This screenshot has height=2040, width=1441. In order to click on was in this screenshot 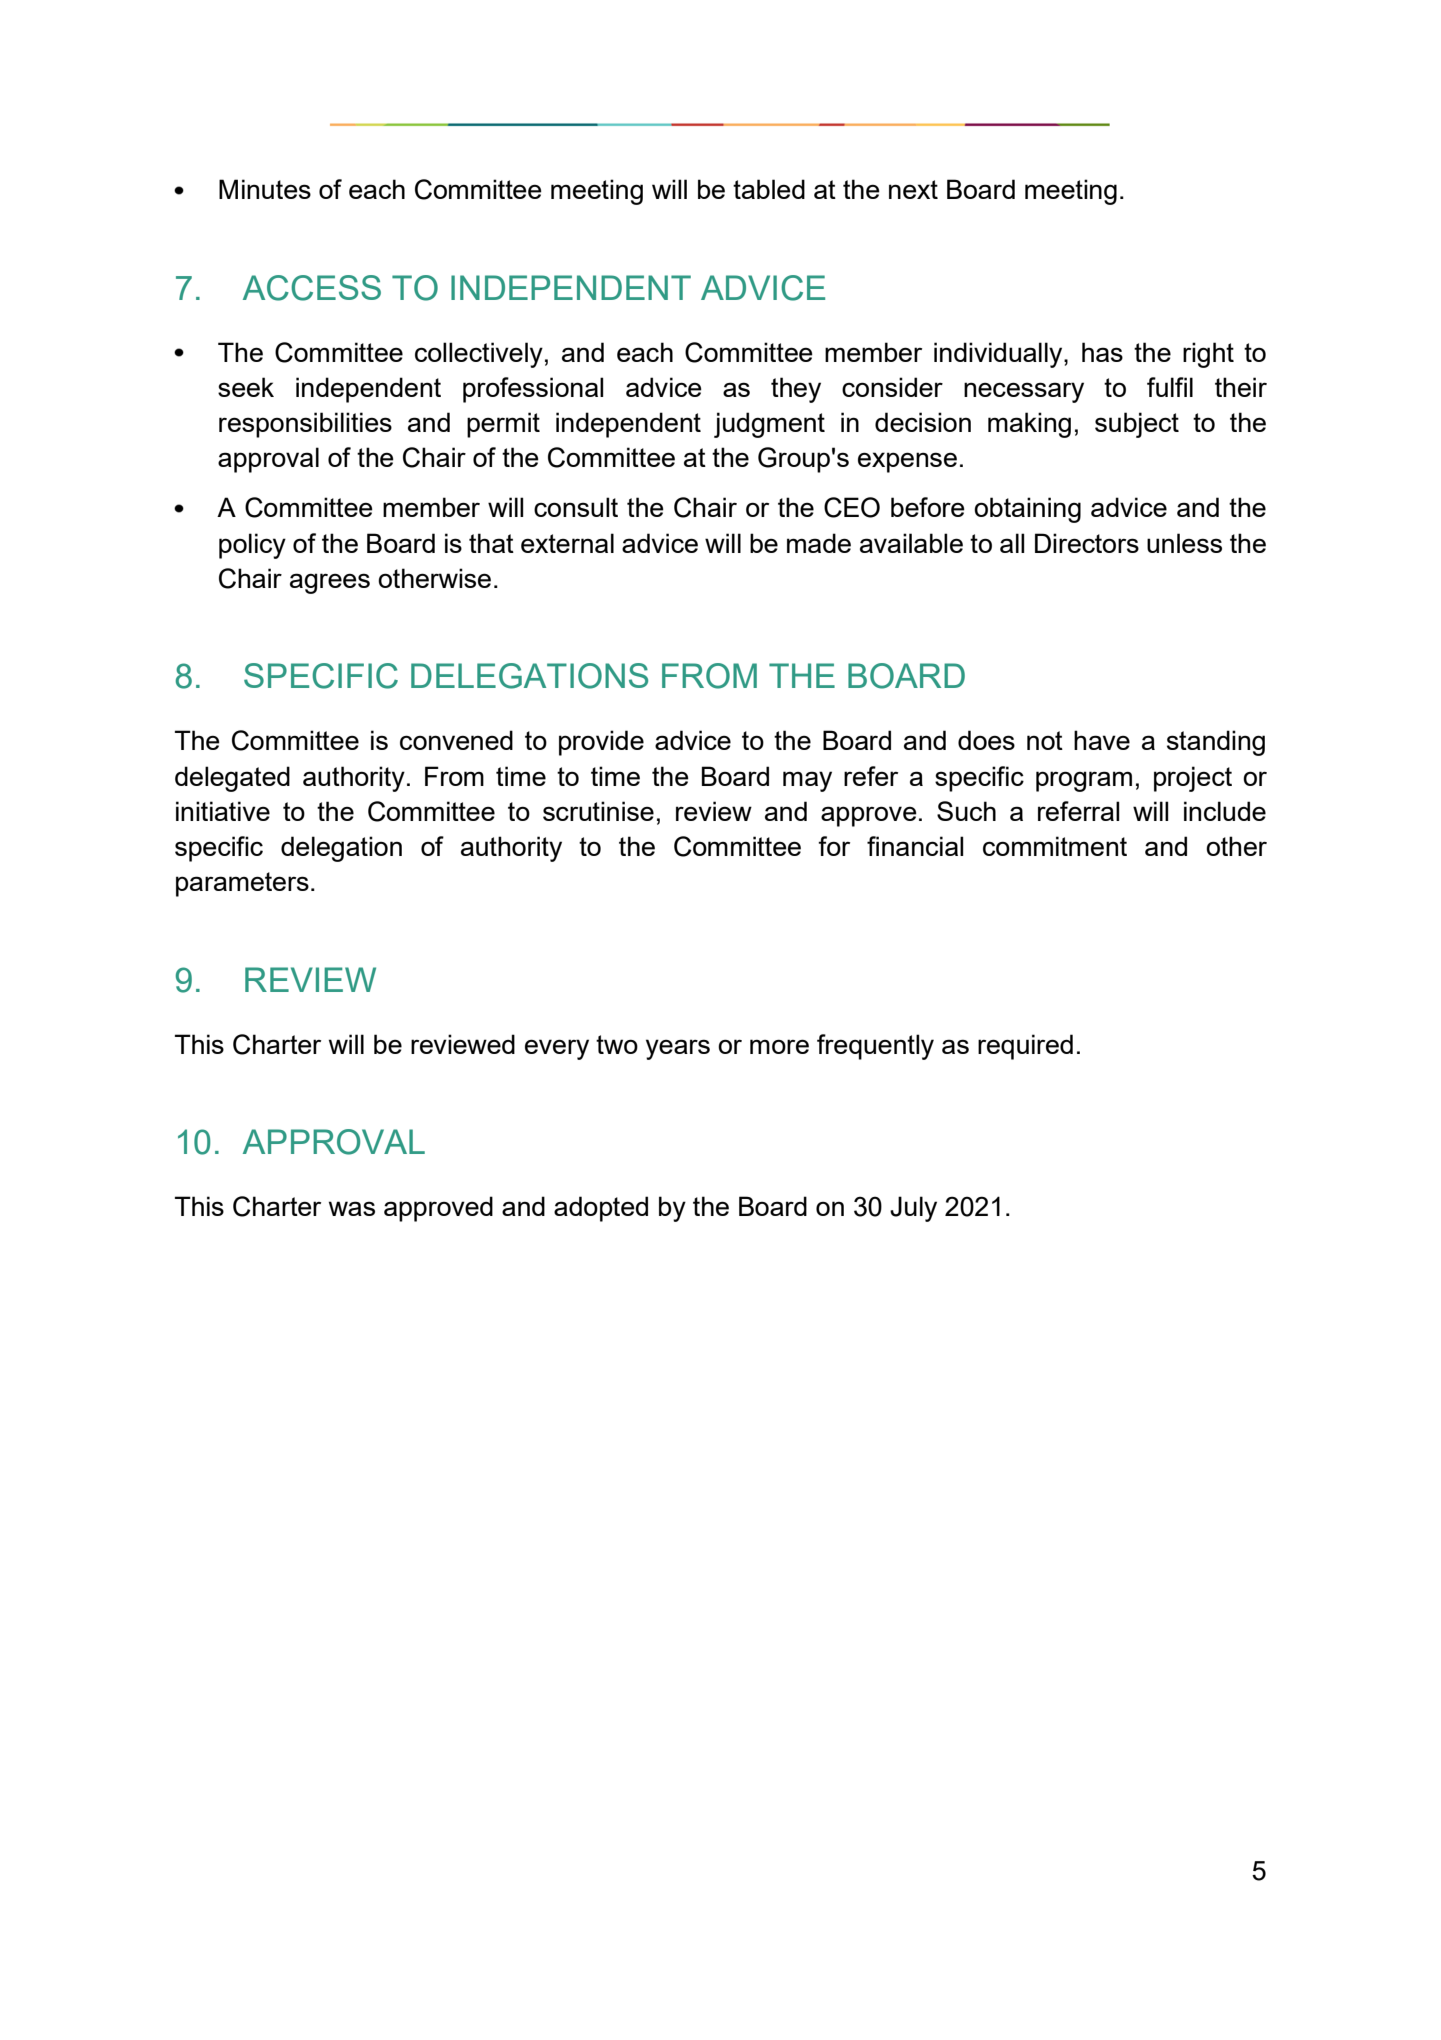, I will do `click(352, 1208)`.
